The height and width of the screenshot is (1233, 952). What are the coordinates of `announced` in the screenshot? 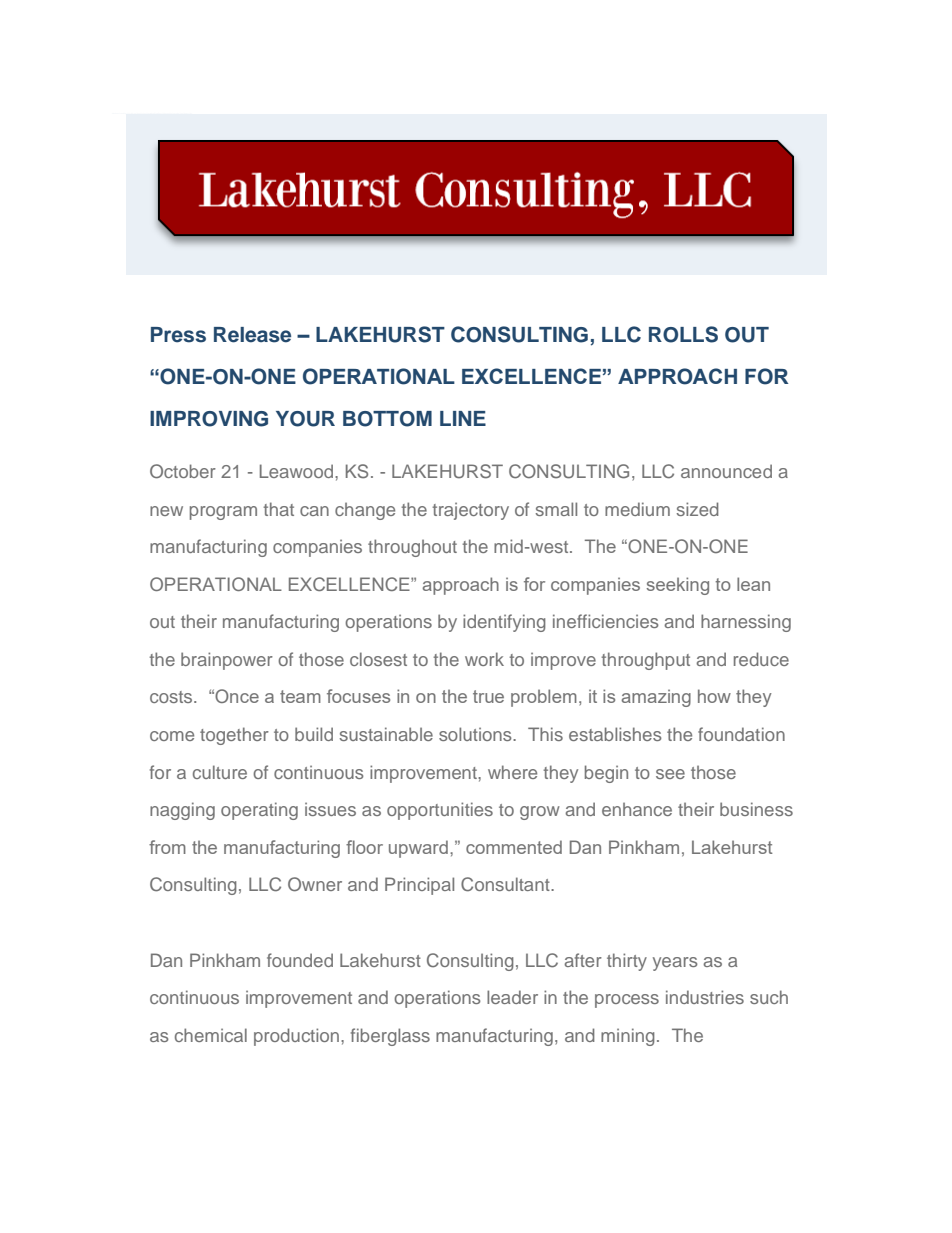 It's located at (726, 471).
